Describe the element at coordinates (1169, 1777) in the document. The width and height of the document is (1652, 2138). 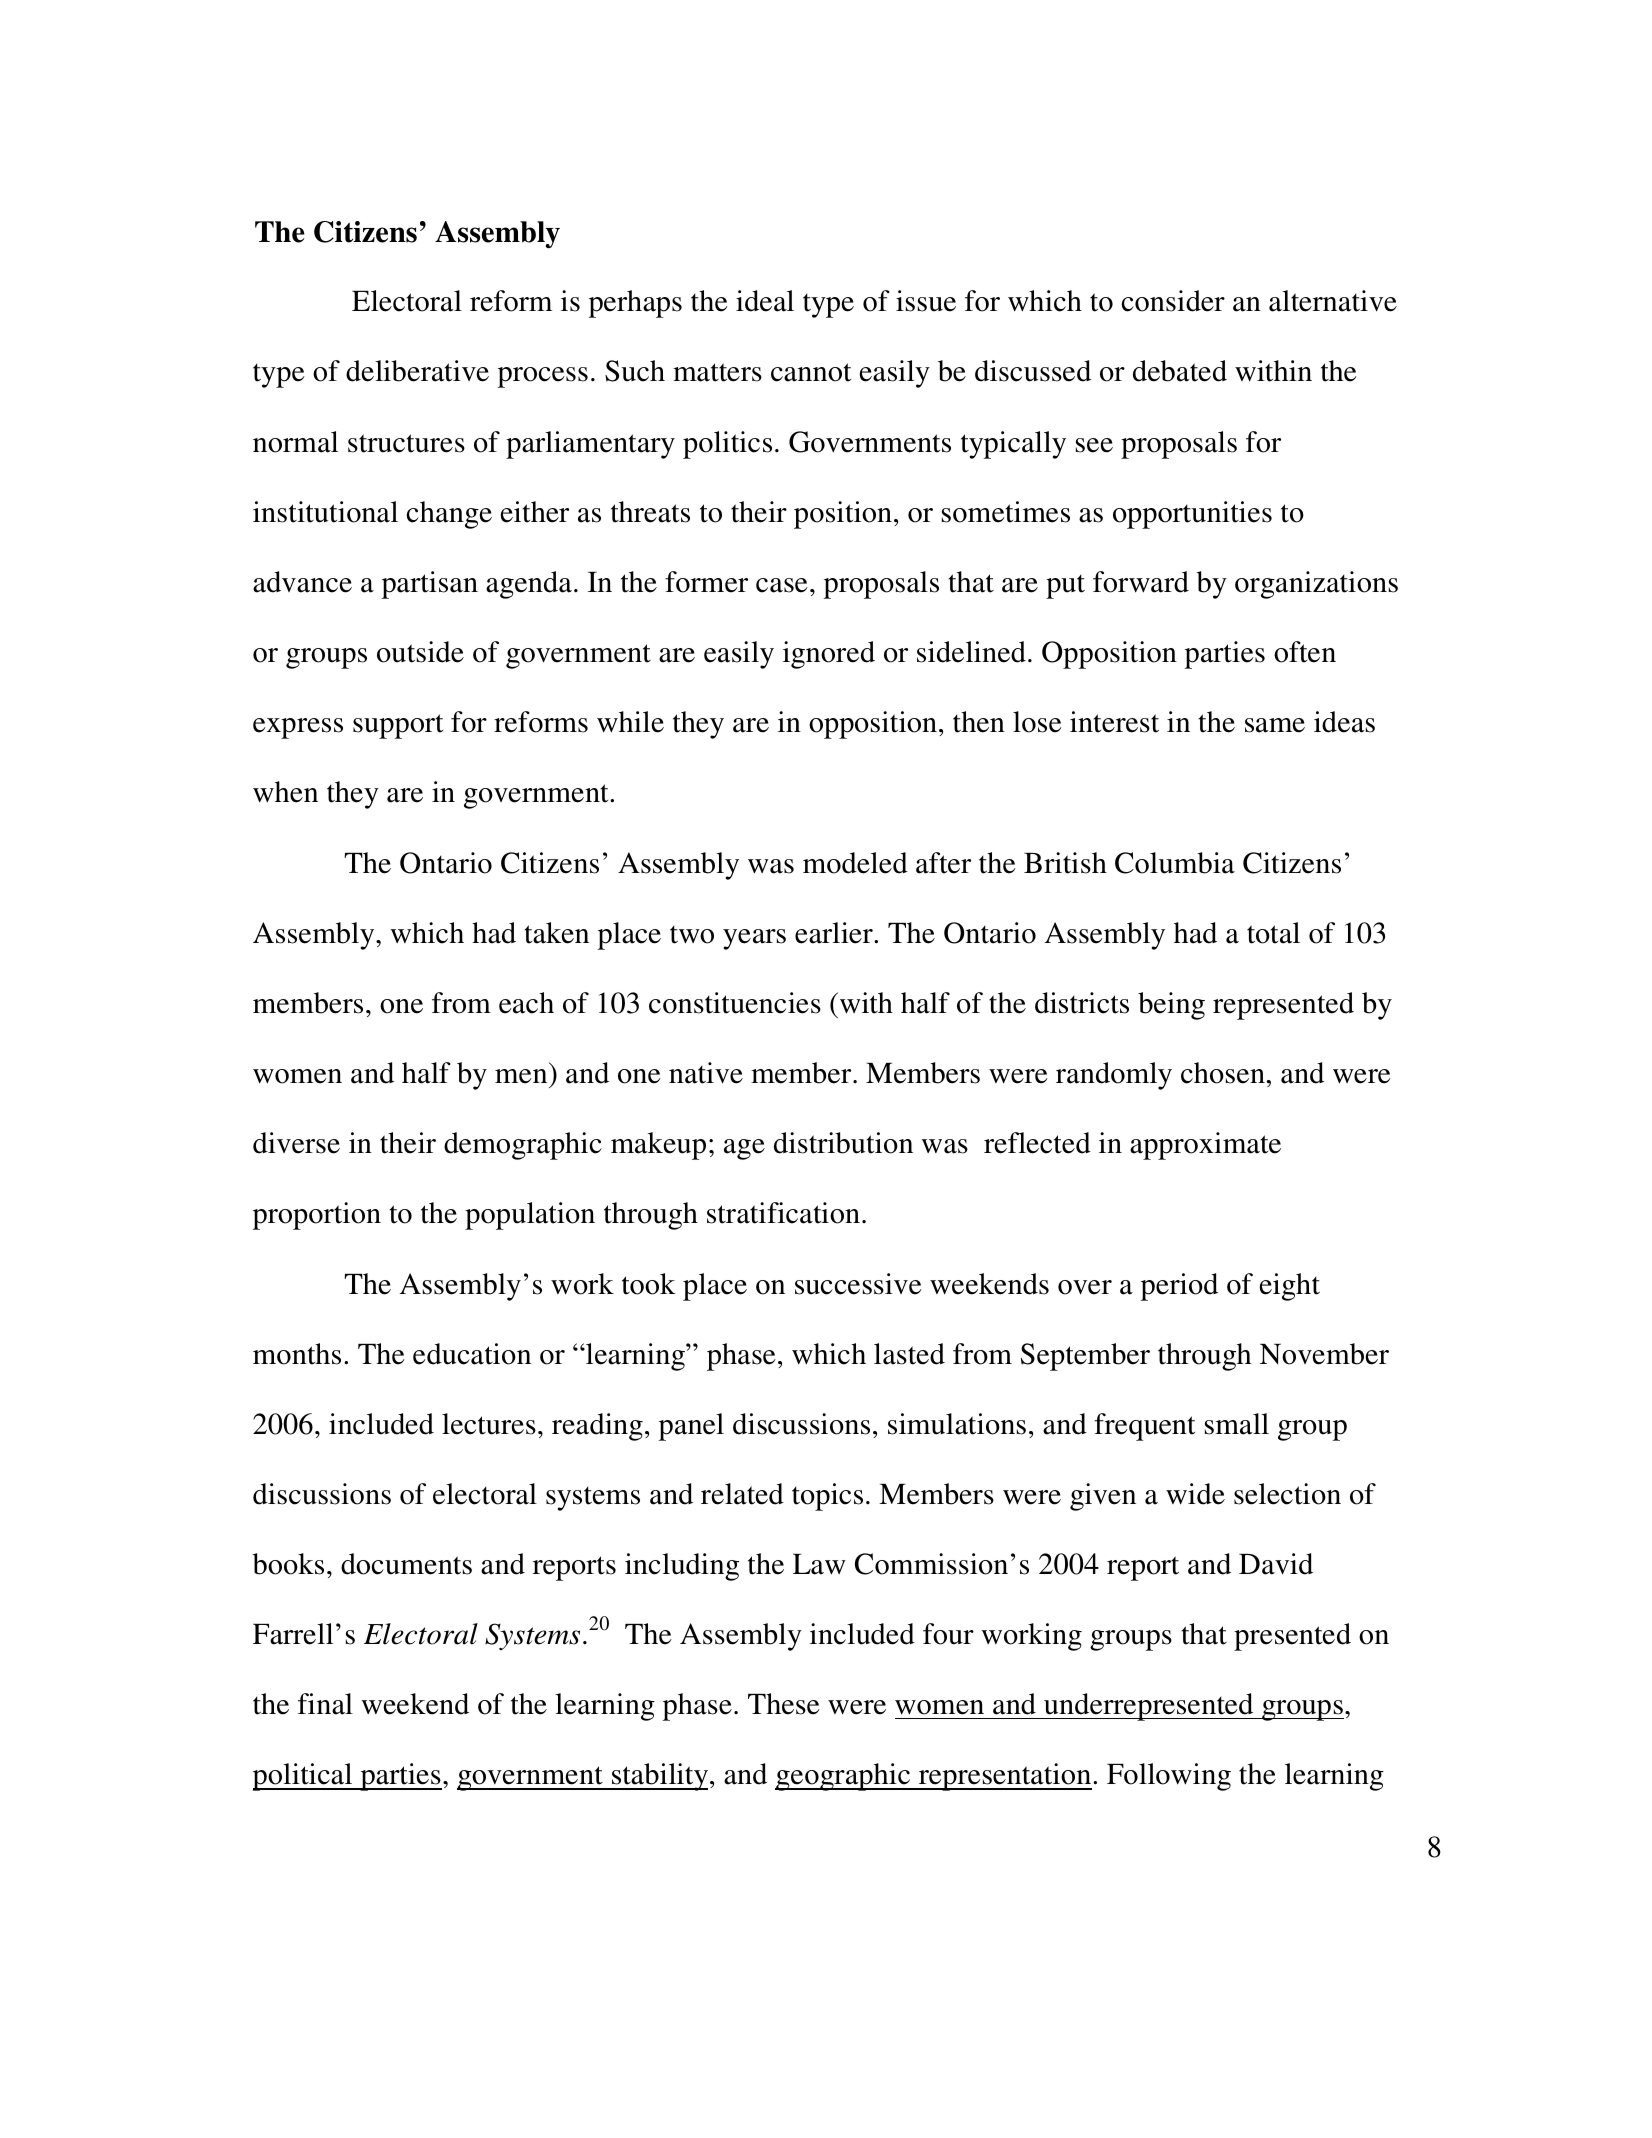
I see `Following` at that location.
